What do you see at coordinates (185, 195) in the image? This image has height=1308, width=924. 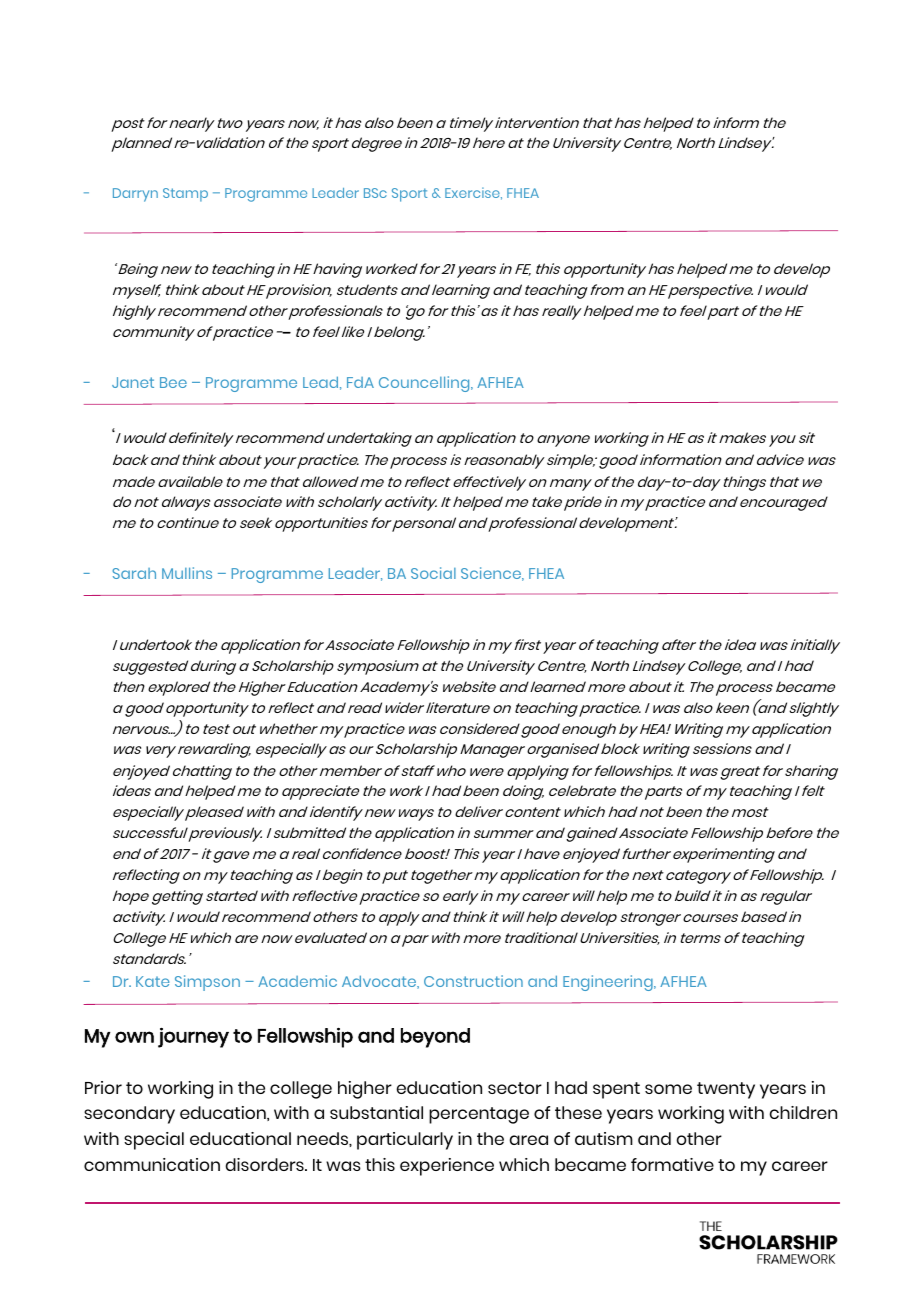 I see `Stamp` at bounding box center [185, 195].
